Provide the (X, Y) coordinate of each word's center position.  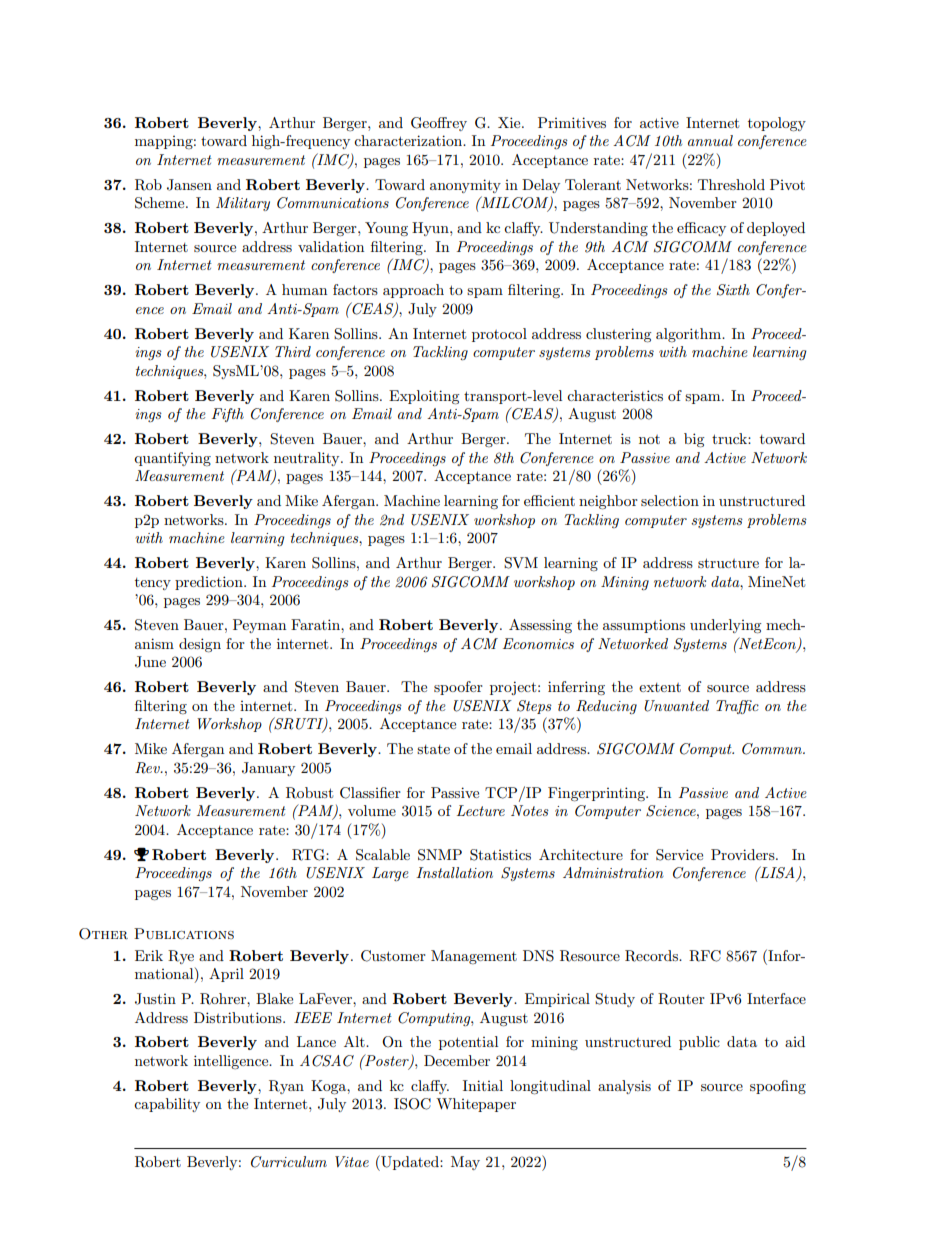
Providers (744, 854)
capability (167, 1105)
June (150, 662)
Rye (181, 957)
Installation (454, 872)
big (694, 440)
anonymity (465, 186)
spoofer (458, 688)
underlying (726, 626)
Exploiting (424, 397)
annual (710, 140)
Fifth (228, 415)
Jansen (189, 185)
